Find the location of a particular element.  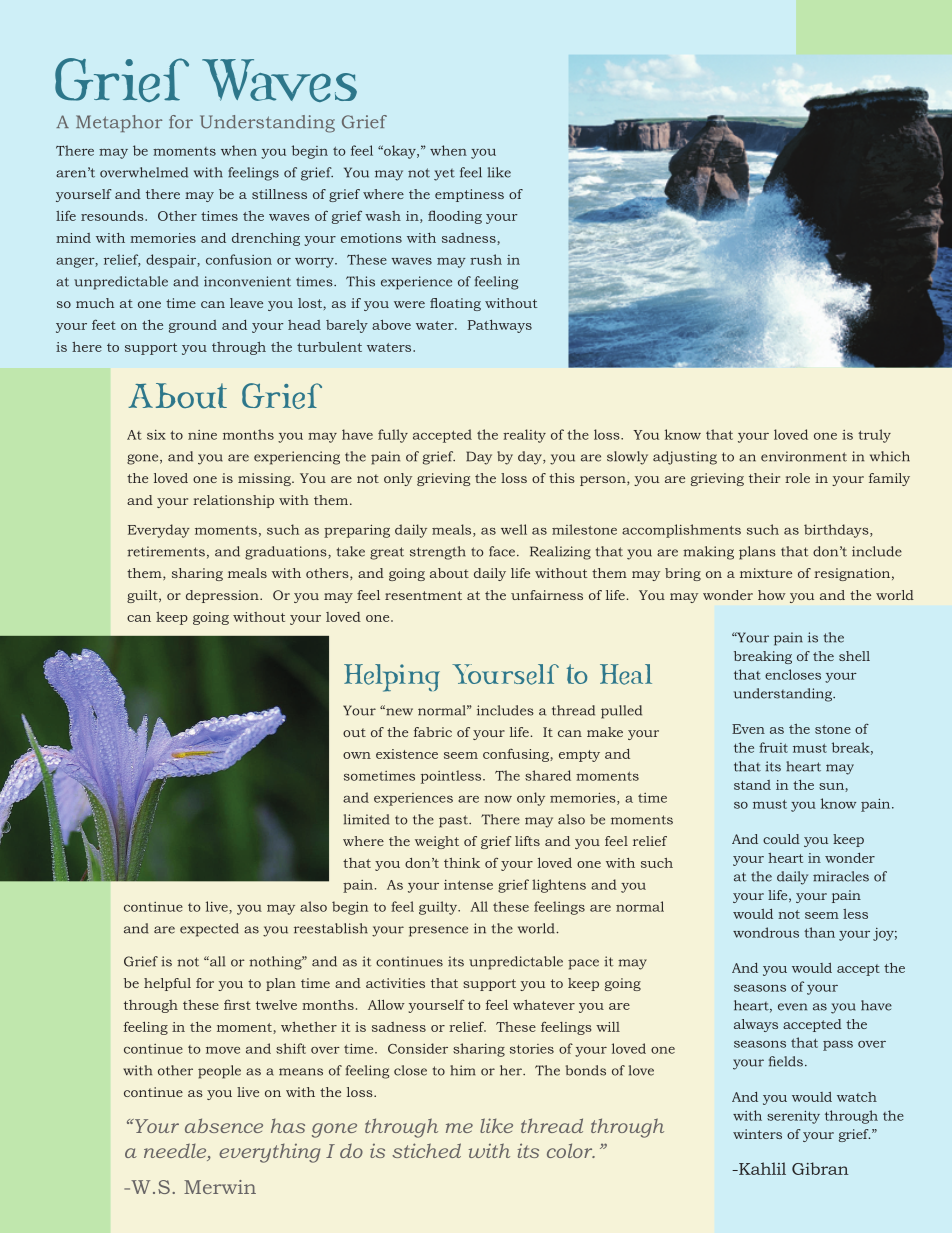

color is located at coordinates (571, 1150).
